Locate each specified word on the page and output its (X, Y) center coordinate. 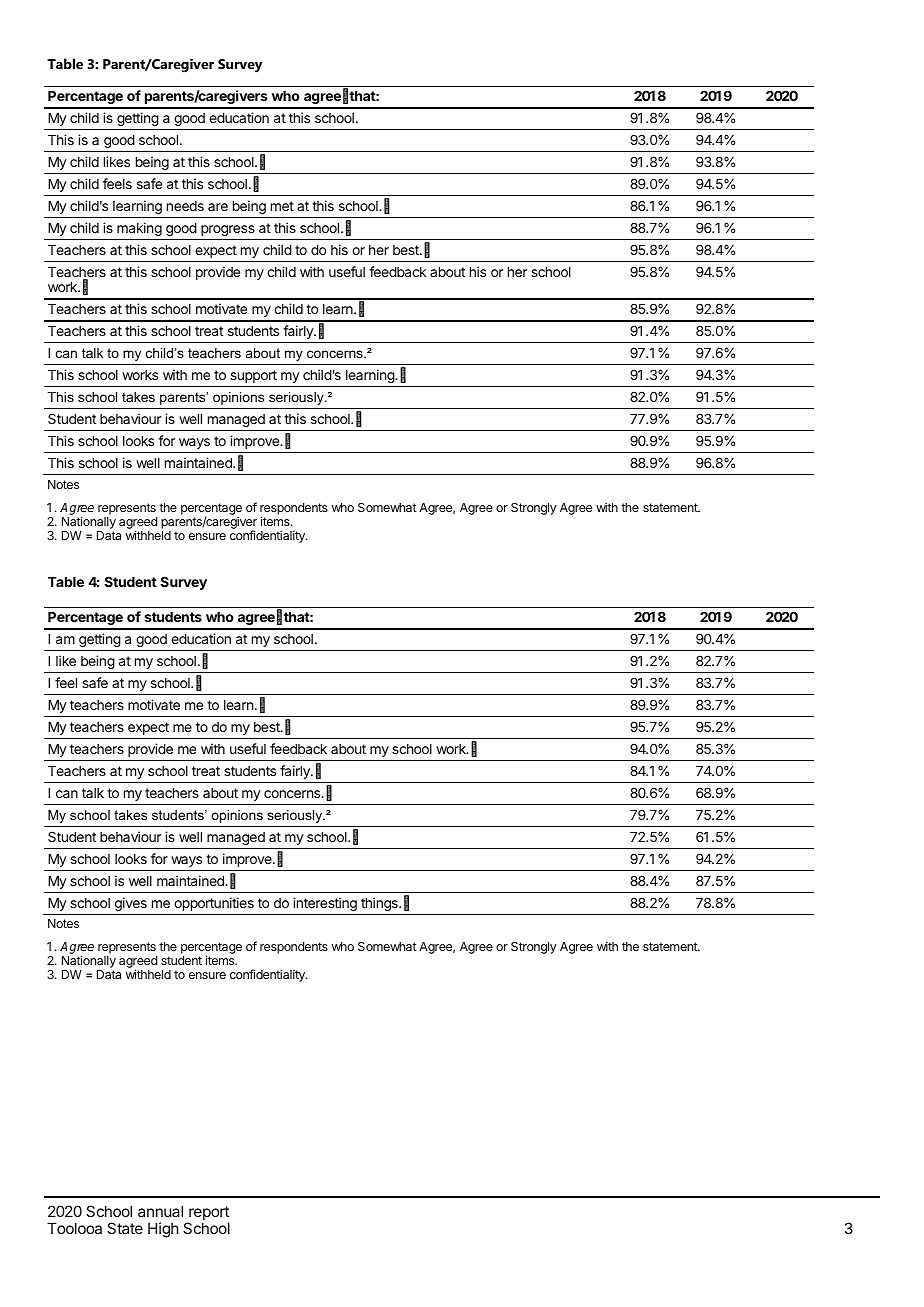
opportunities (214, 904)
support (253, 376)
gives (131, 904)
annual (160, 1211)
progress (228, 230)
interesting (325, 904)
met (282, 206)
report (208, 1214)
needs (185, 206)
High (163, 1230)
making (139, 229)
